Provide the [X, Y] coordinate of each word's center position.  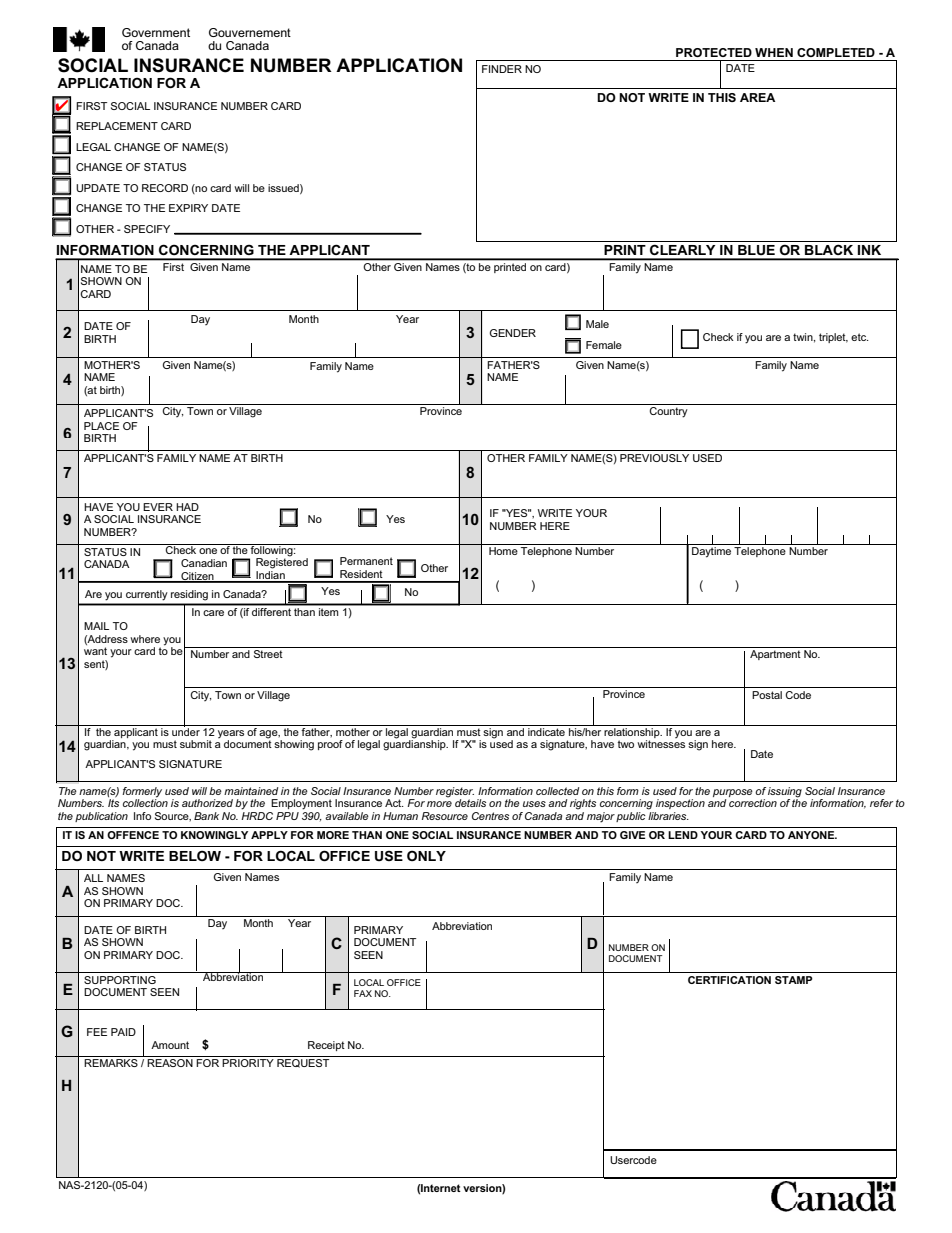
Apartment [775, 655]
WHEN [774, 52]
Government [156, 32]
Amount [170, 1045]
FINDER [502, 69]
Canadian [204, 563]
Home [503, 551]
